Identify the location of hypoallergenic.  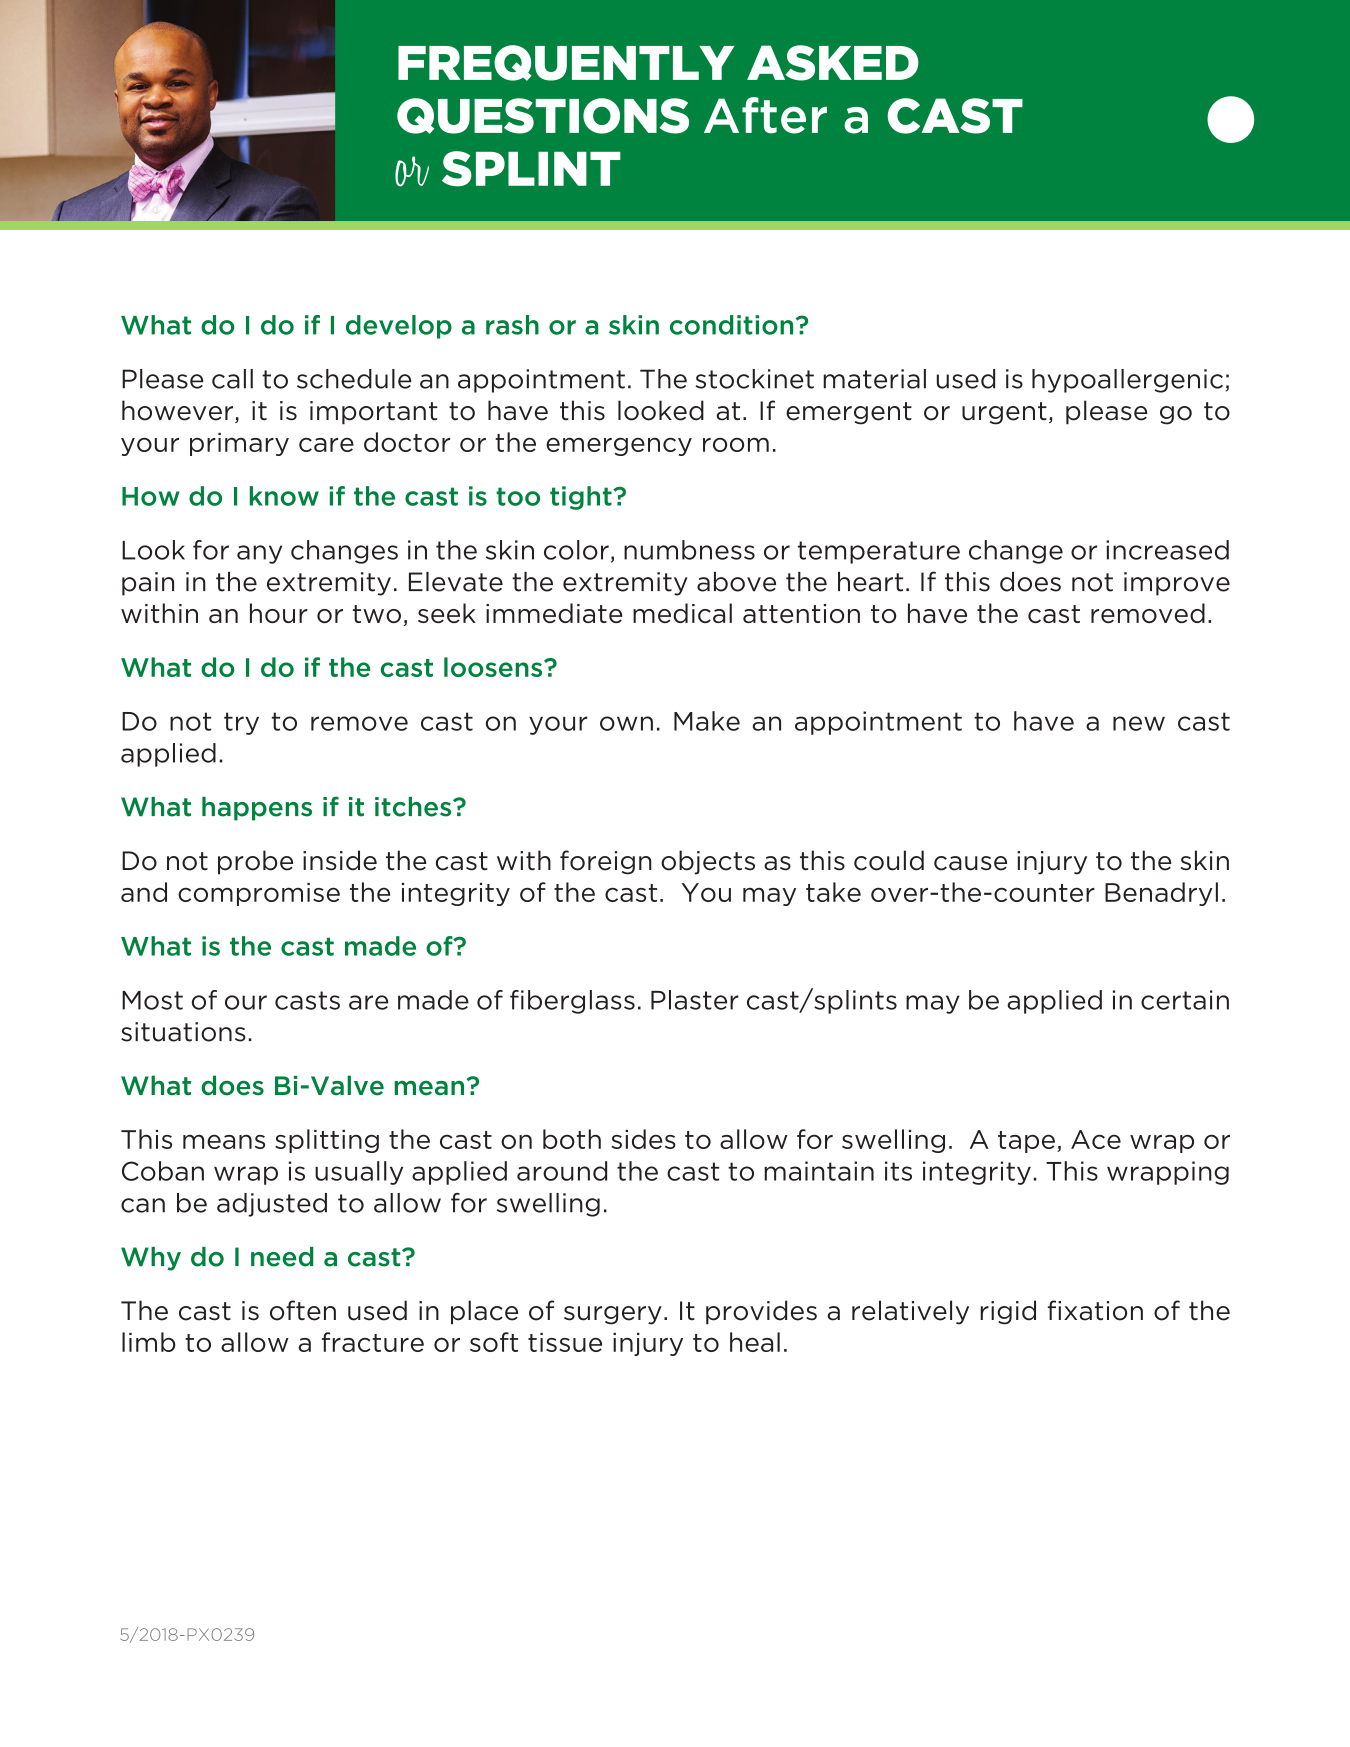
(1129, 381).
